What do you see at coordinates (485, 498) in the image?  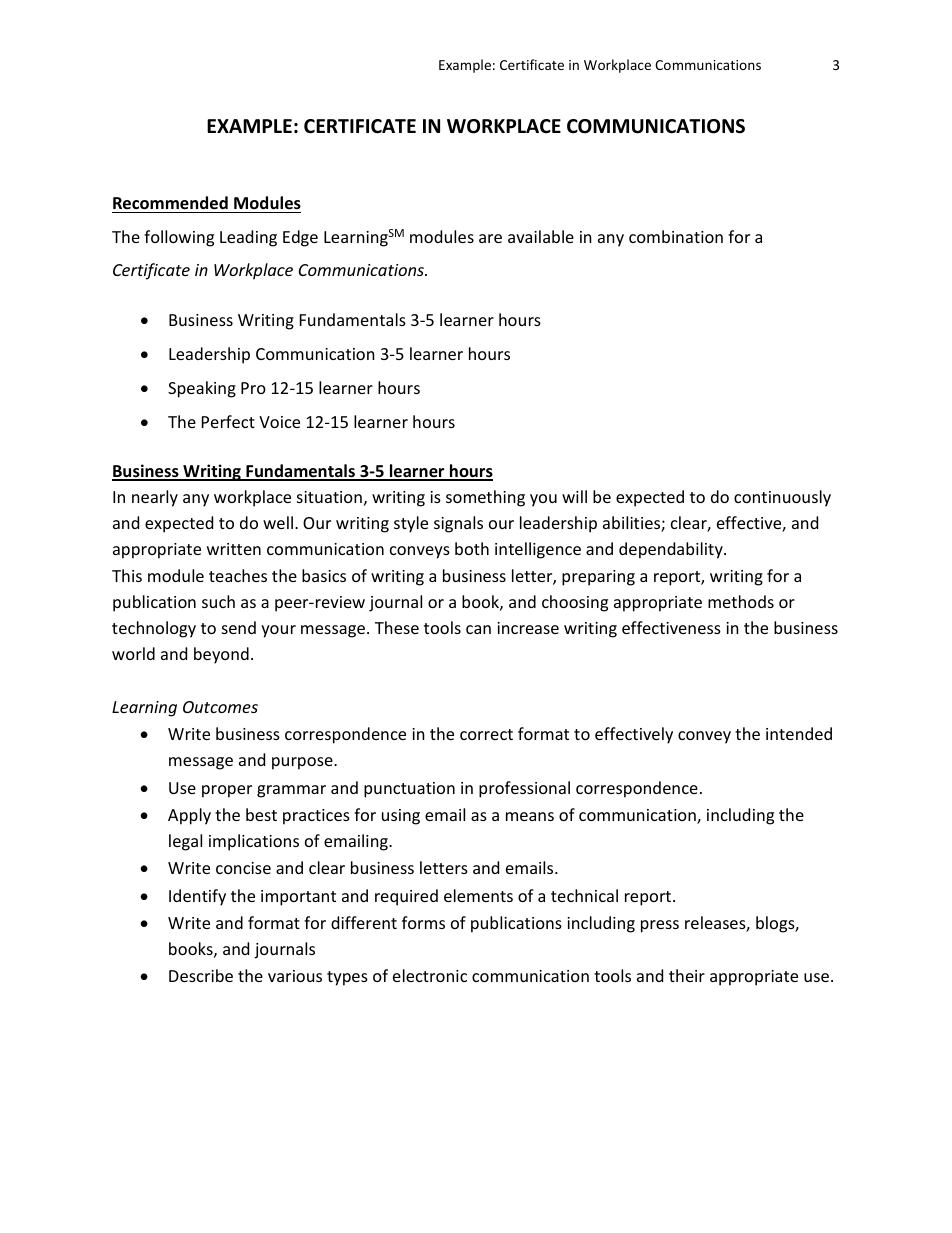 I see `something` at bounding box center [485, 498].
